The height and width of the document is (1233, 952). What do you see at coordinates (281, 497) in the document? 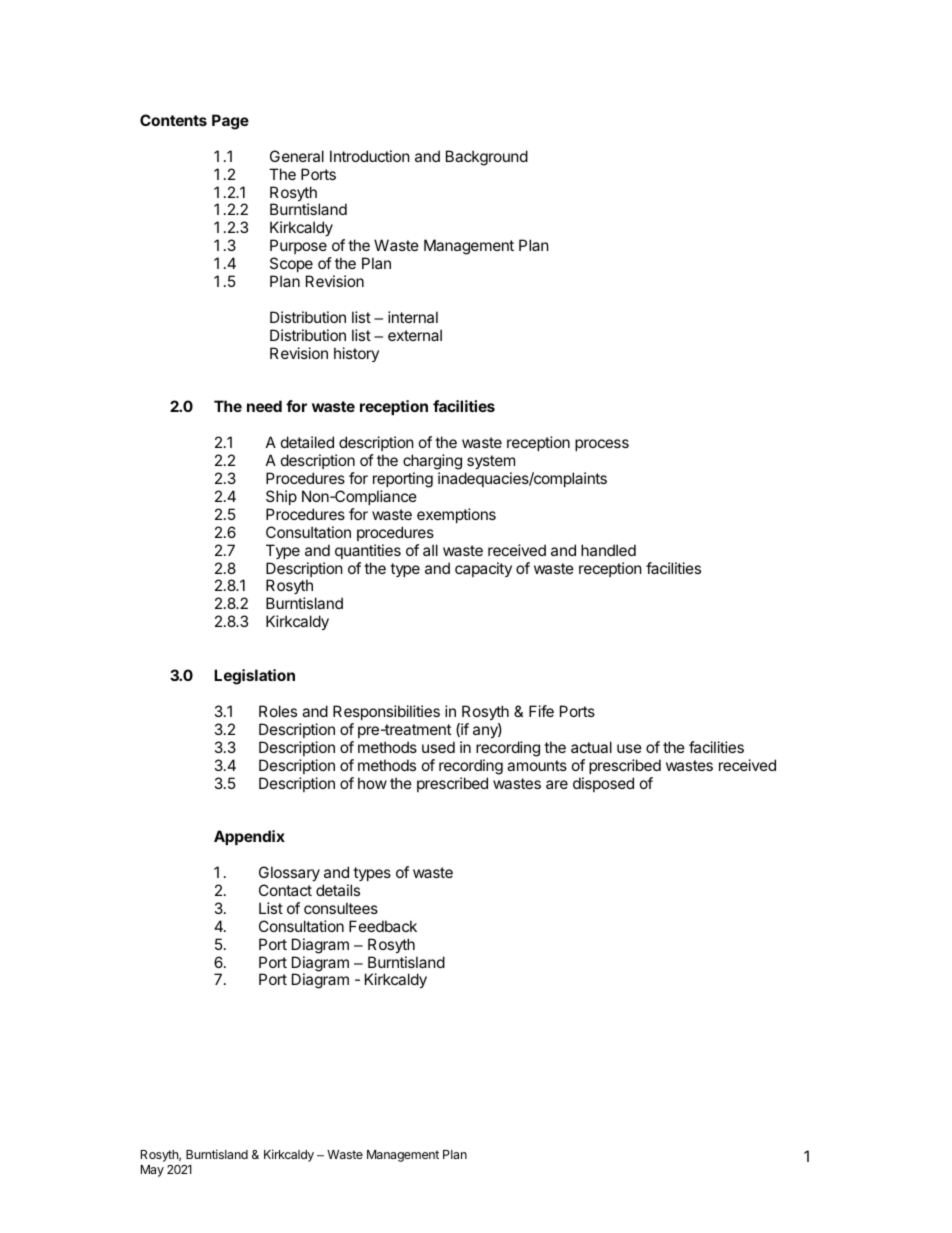
I see `Ship` at bounding box center [281, 497].
